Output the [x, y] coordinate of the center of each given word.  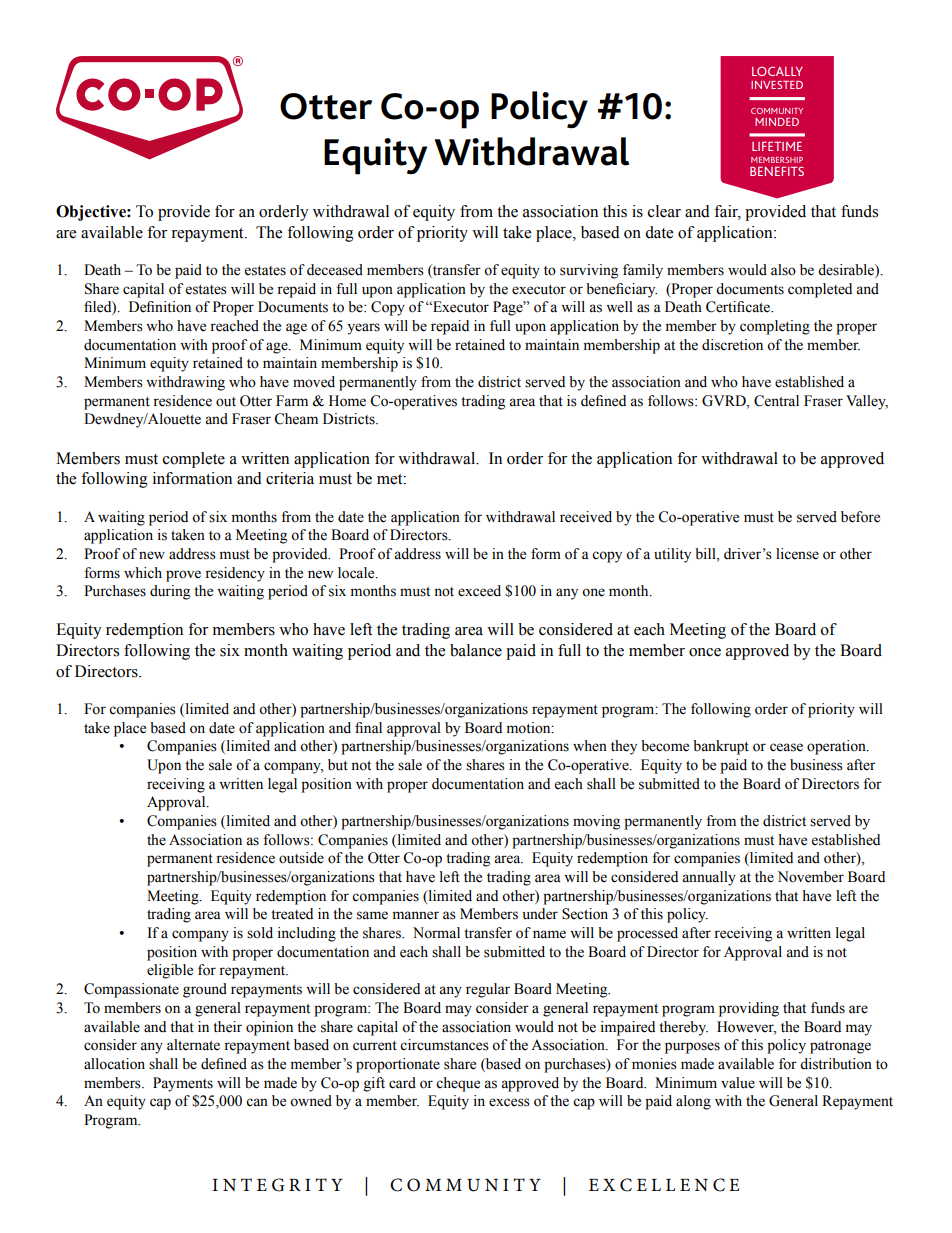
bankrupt [721, 747]
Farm [292, 401]
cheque [458, 1084]
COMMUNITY [777, 111]
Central [776, 401]
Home [347, 401]
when [590, 746]
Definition [160, 307]
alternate [193, 1045]
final [368, 727]
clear [664, 211]
